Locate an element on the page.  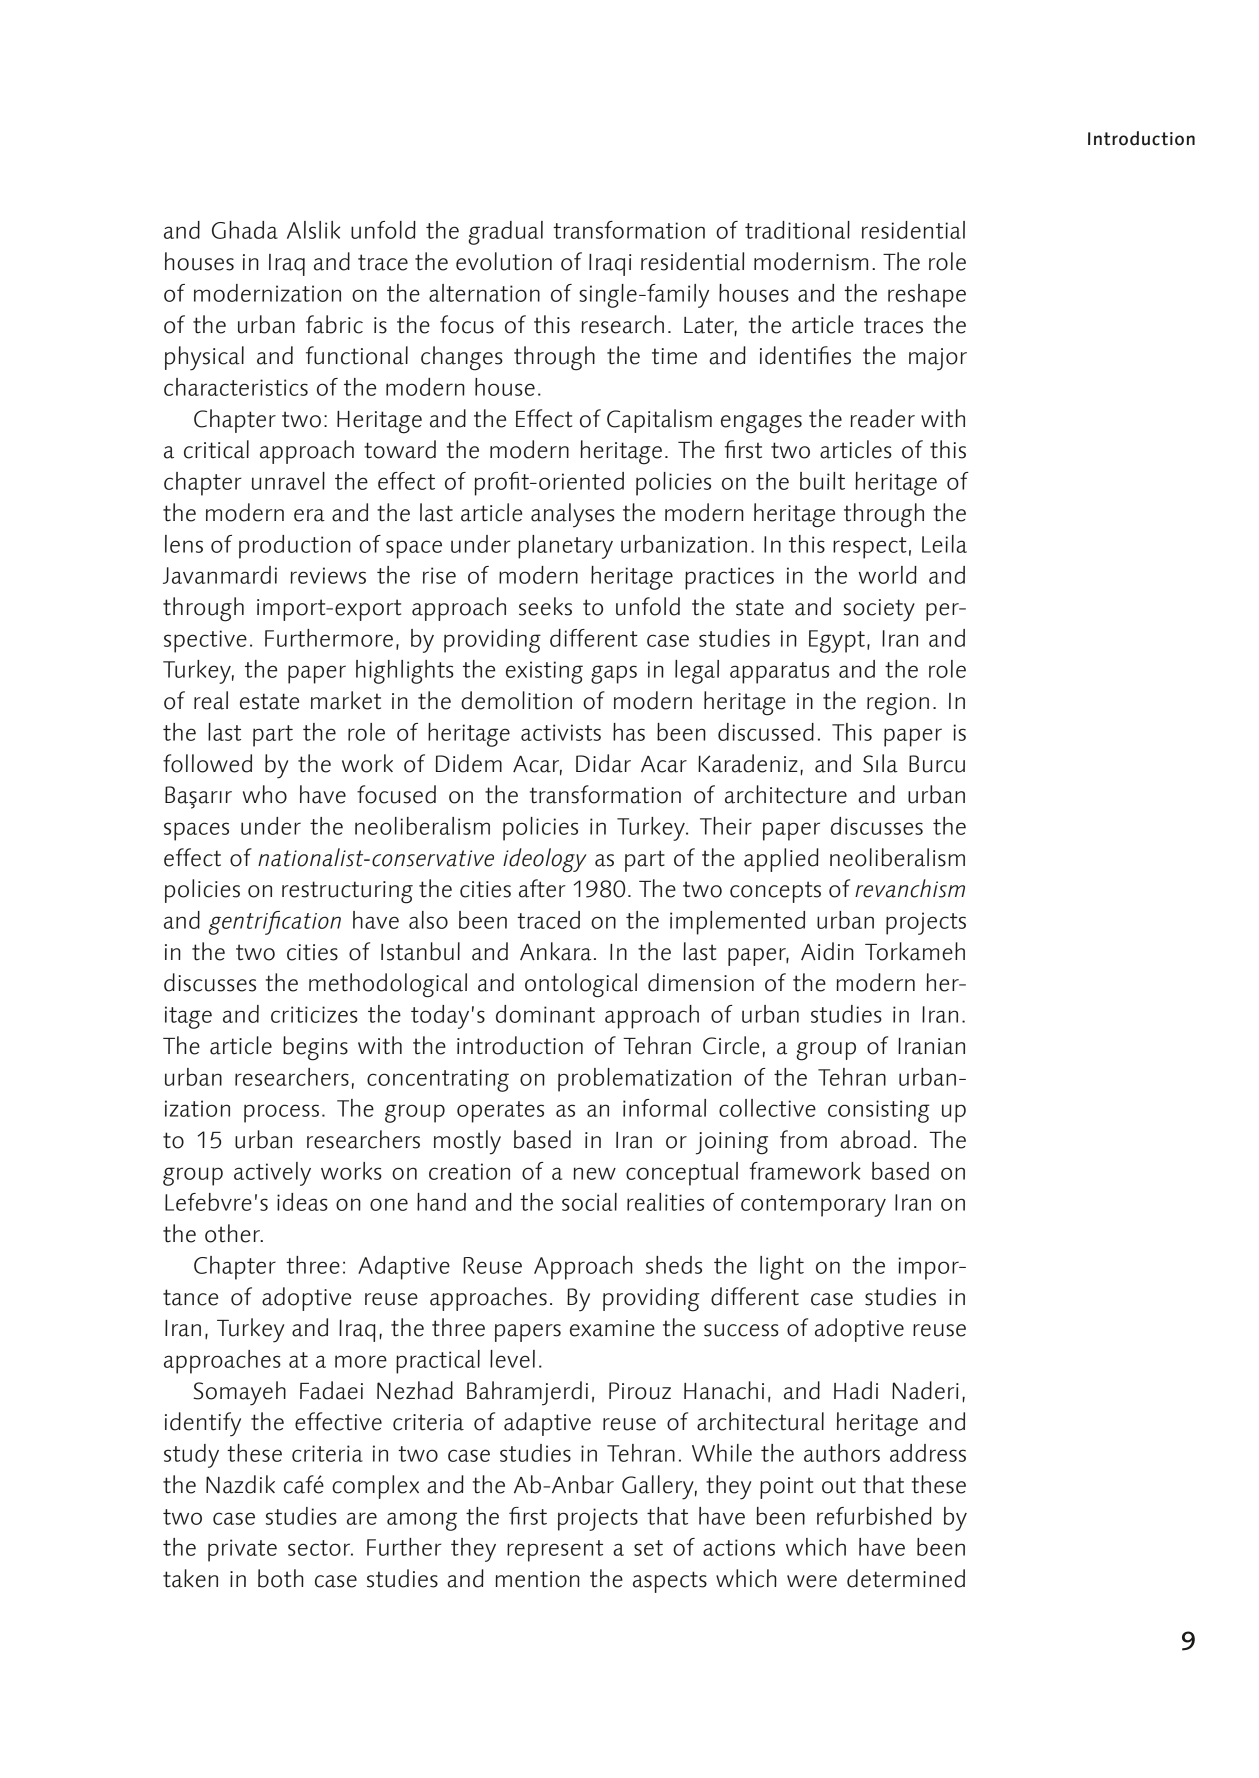
production is located at coordinates (295, 547).
